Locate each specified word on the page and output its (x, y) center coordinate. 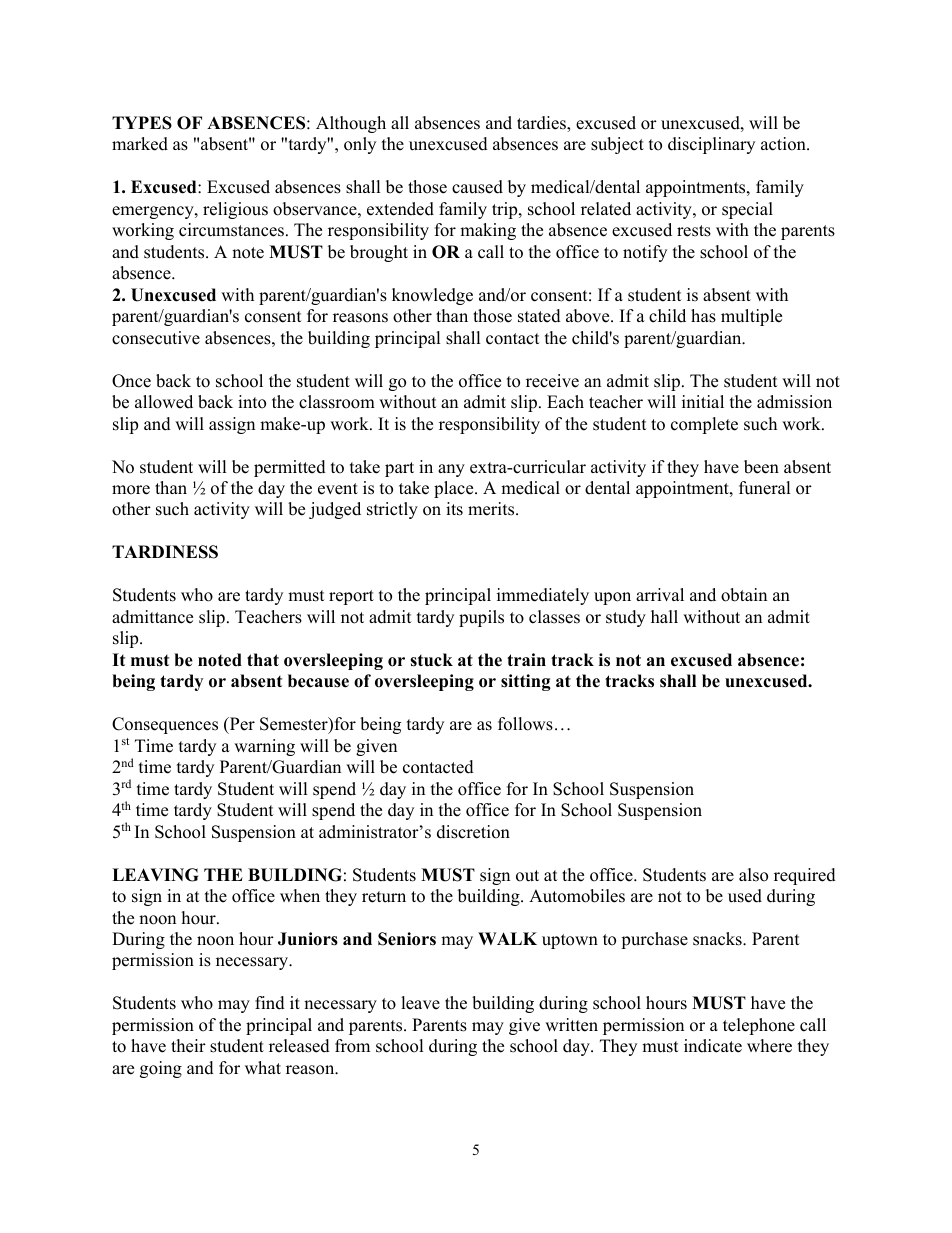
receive (552, 381)
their (188, 1046)
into (252, 402)
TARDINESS (165, 552)
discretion (473, 832)
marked (140, 144)
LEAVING (155, 875)
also (753, 875)
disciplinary (711, 145)
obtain (744, 595)
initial (703, 401)
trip (506, 210)
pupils (481, 618)
